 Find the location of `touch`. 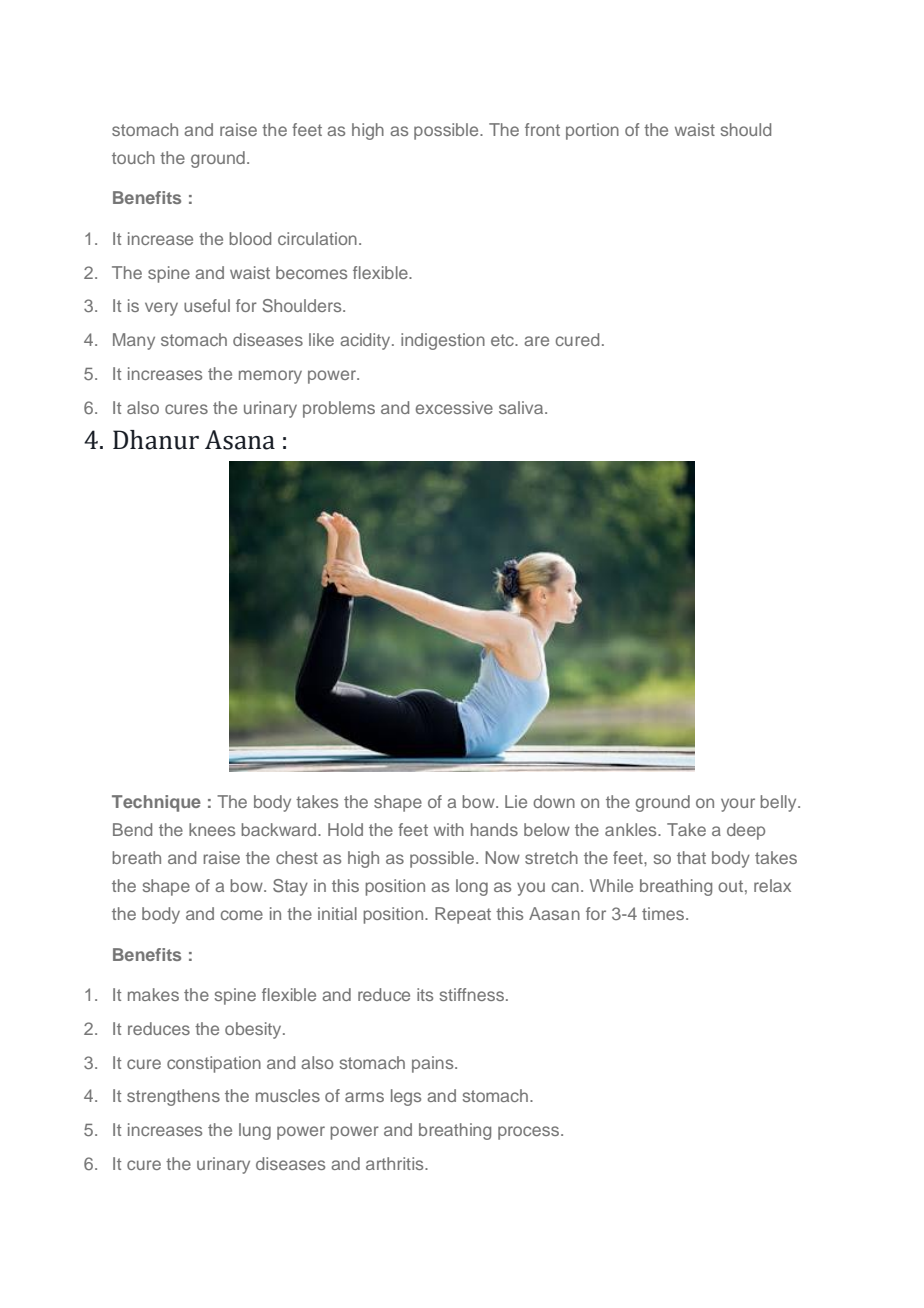

touch is located at coordinates (133, 157).
